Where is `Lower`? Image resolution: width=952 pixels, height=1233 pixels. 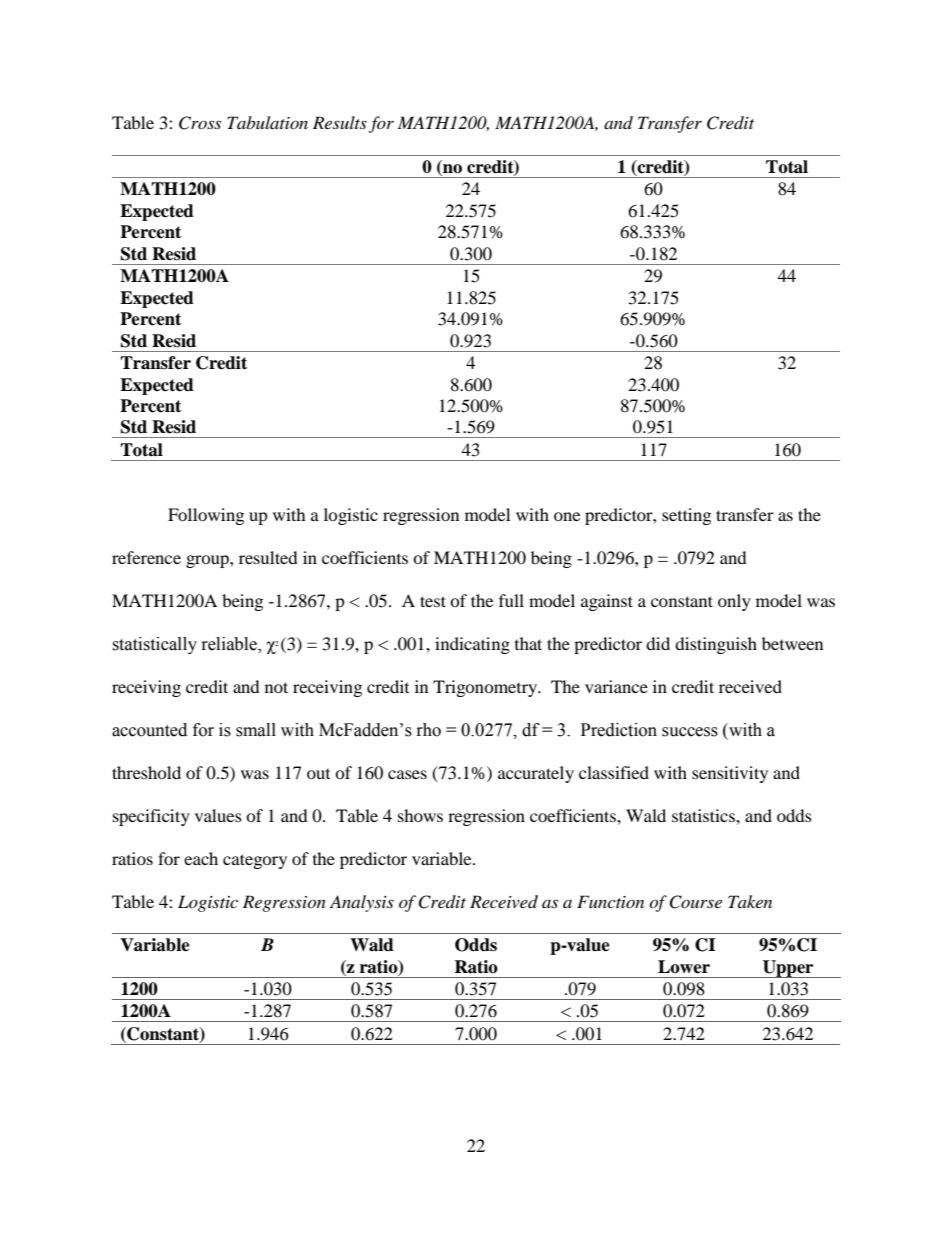 Lower is located at coordinates (684, 967).
